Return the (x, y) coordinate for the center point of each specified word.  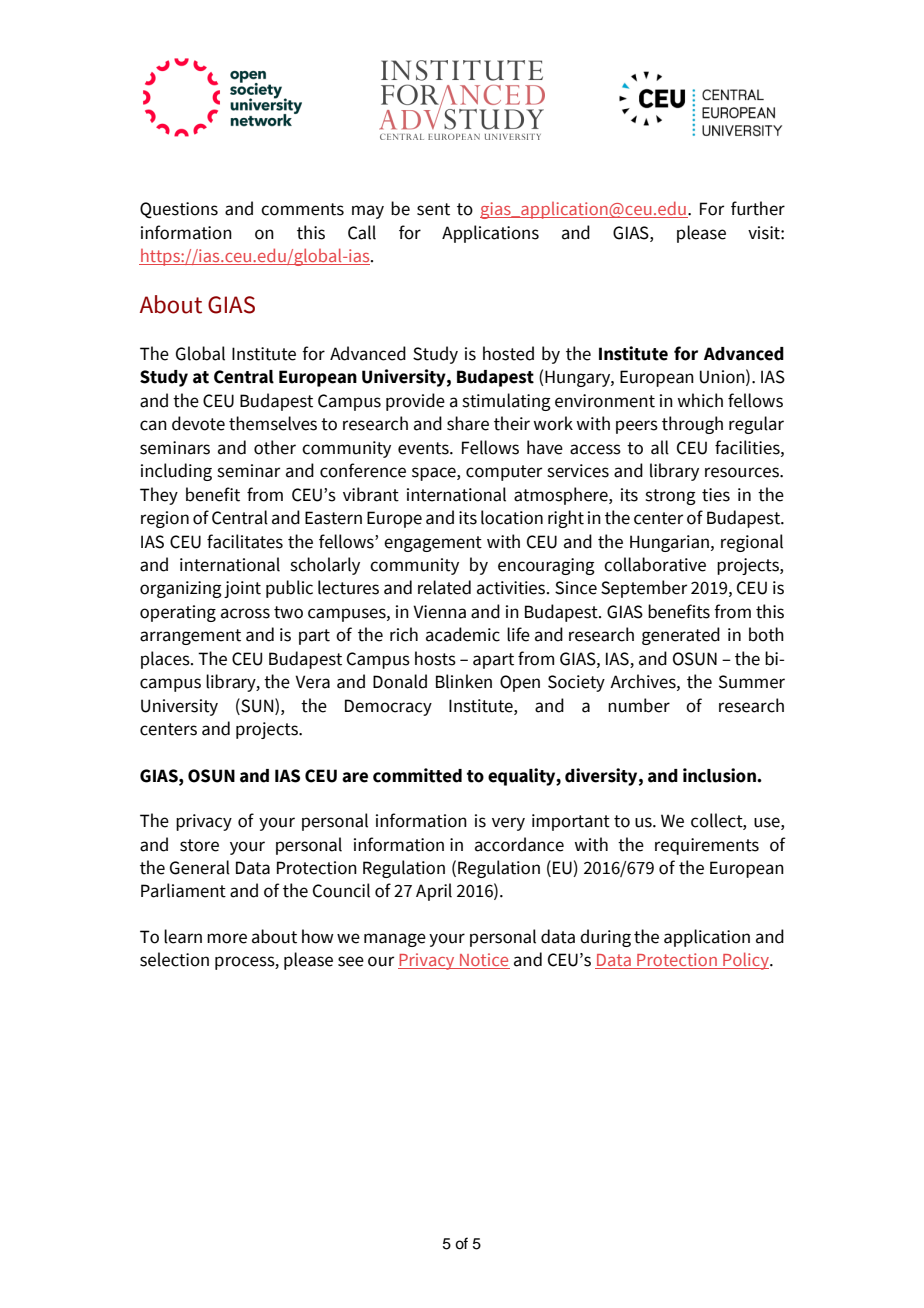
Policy (746, 961)
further (758, 208)
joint (242, 589)
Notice (484, 961)
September (644, 589)
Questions (179, 210)
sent (433, 209)
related (444, 587)
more (227, 938)
